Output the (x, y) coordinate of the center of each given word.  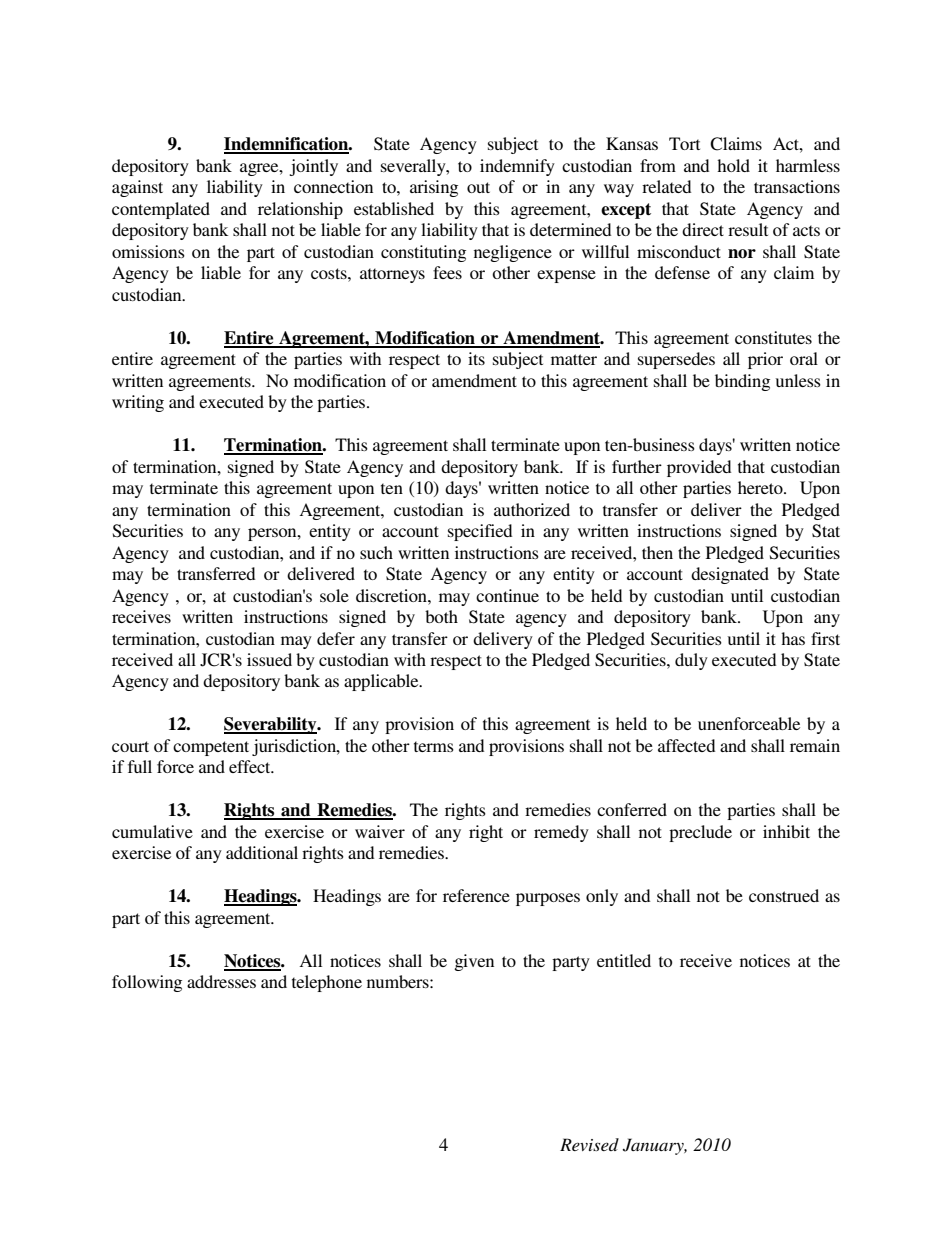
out (478, 187)
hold (733, 165)
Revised (589, 1144)
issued (269, 659)
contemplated (161, 210)
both (441, 616)
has (793, 638)
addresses (221, 981)
